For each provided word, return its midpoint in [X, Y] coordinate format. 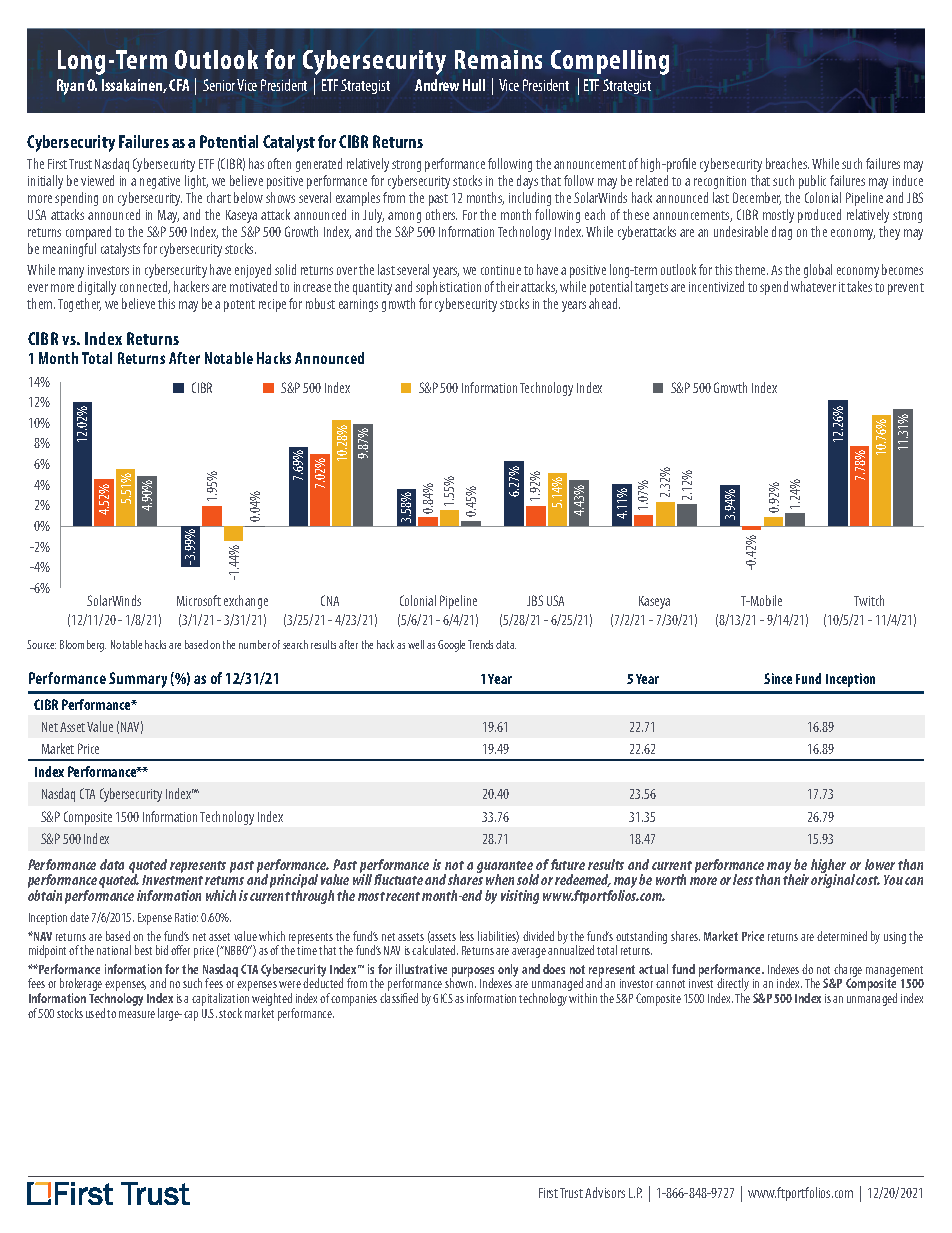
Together [79, 305]
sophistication [448, 288]
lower [880, 864]
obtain [45, 895]
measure [137, 1014]
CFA [179, 85]
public [812, 182]
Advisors [605, 1192]
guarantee [505, 868]
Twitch [869, 600]
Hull [474, 85]
